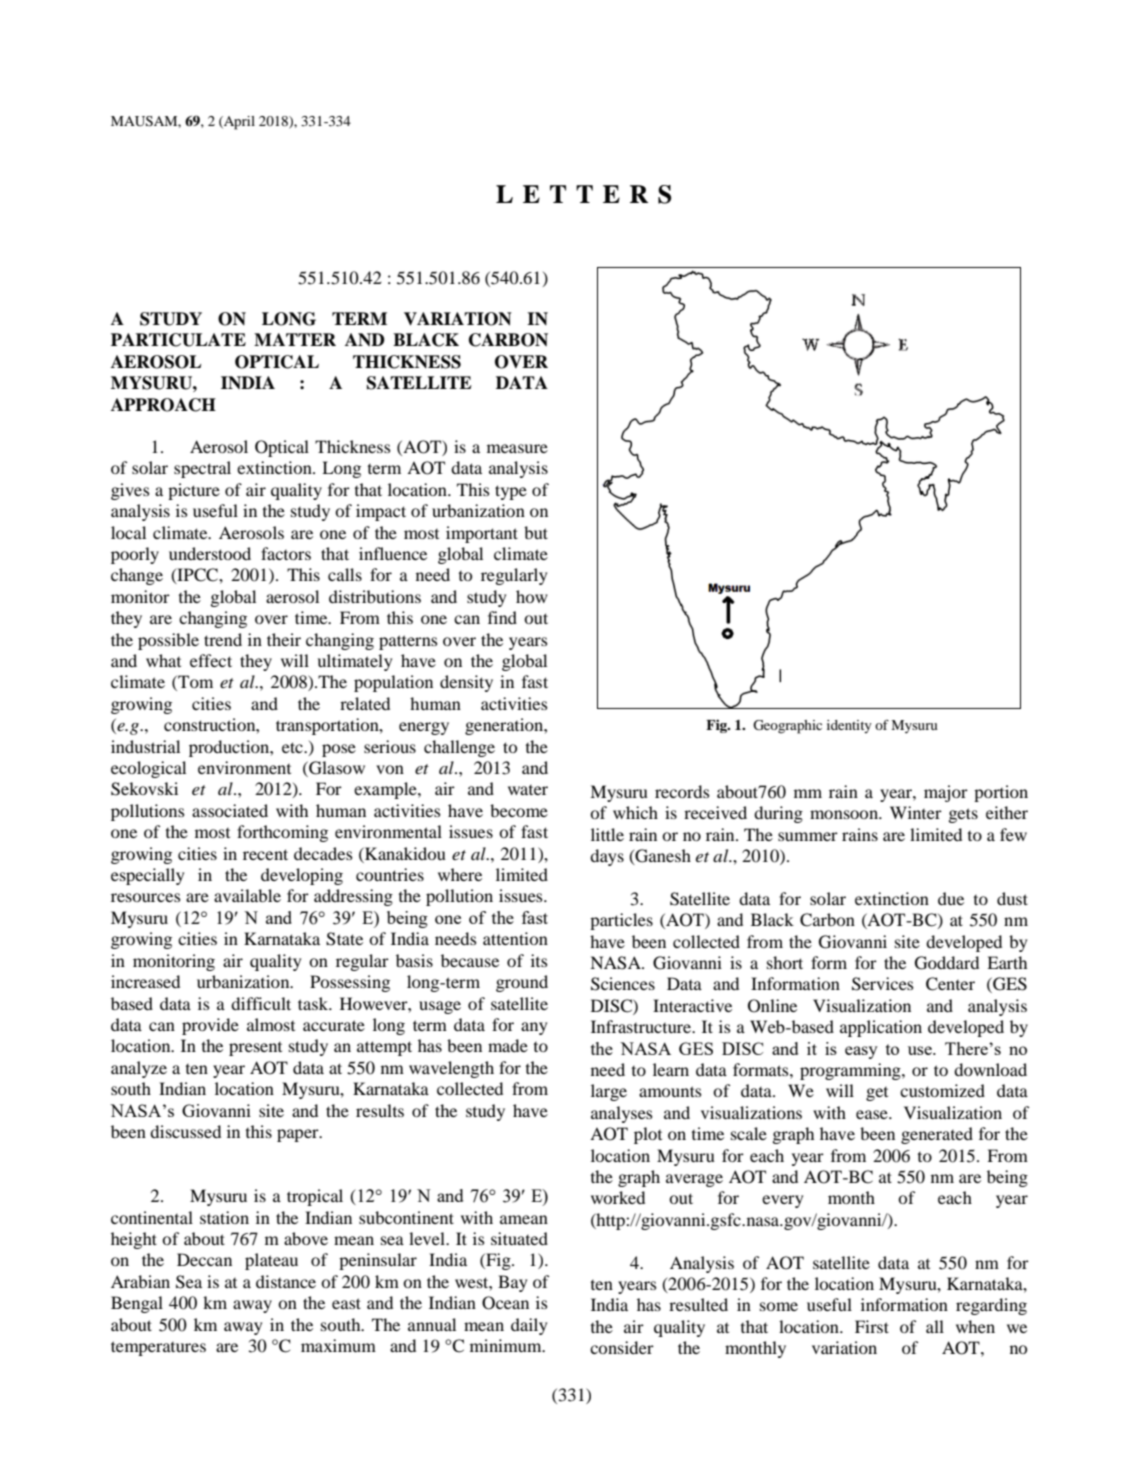 This page has width=1139, height=1474. What do you see at coordinates (528, 790) in the page?
I see `water` at bounding box center [528, 790].
